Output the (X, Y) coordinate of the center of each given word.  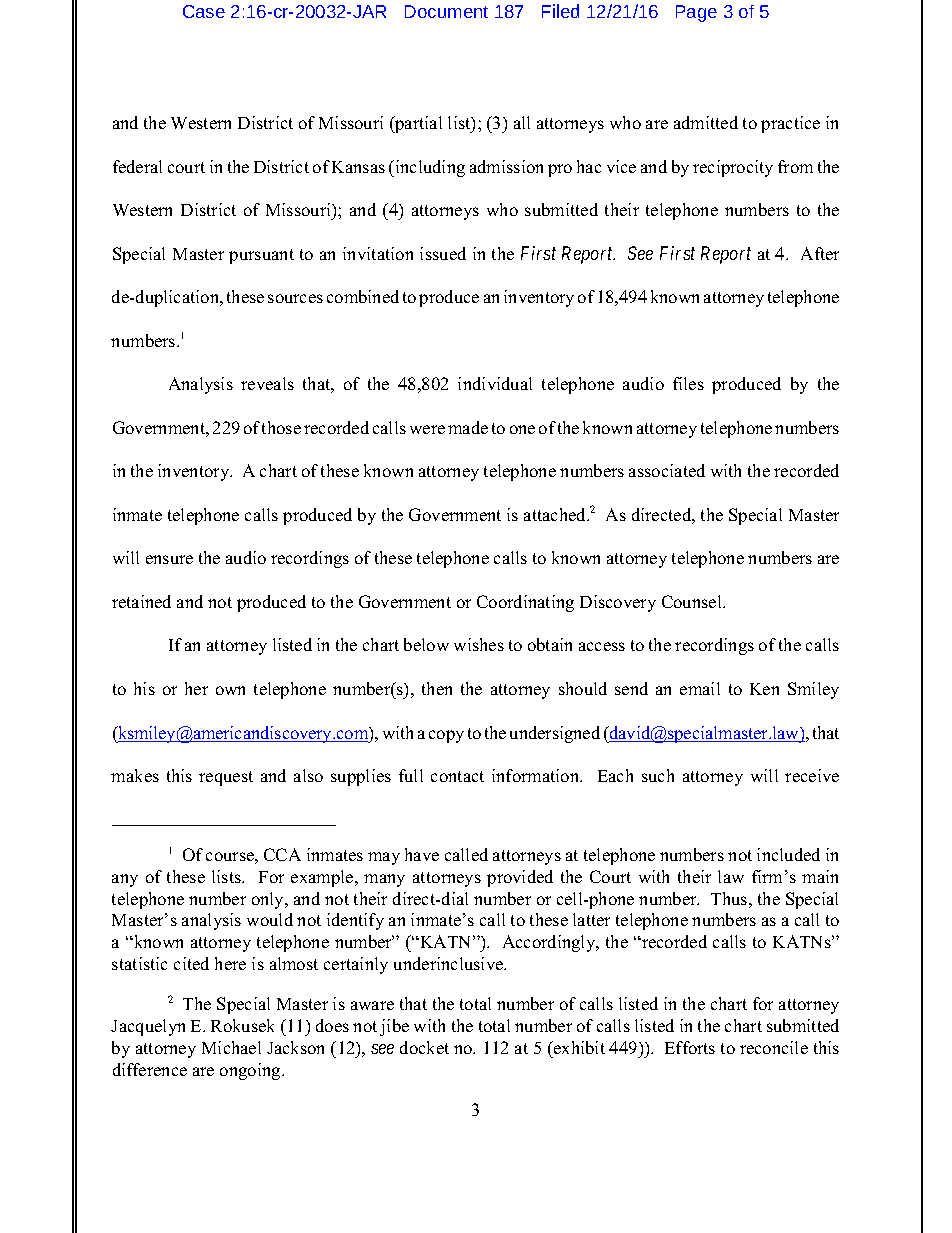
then (437, 688)
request (226, 778)
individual (495, 383)
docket (424, 1047)
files (688, 383)
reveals (267, 383)
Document (446, 11)
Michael (231, 1047)
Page (696, 13)
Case (204, 11)
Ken (764, 689)
